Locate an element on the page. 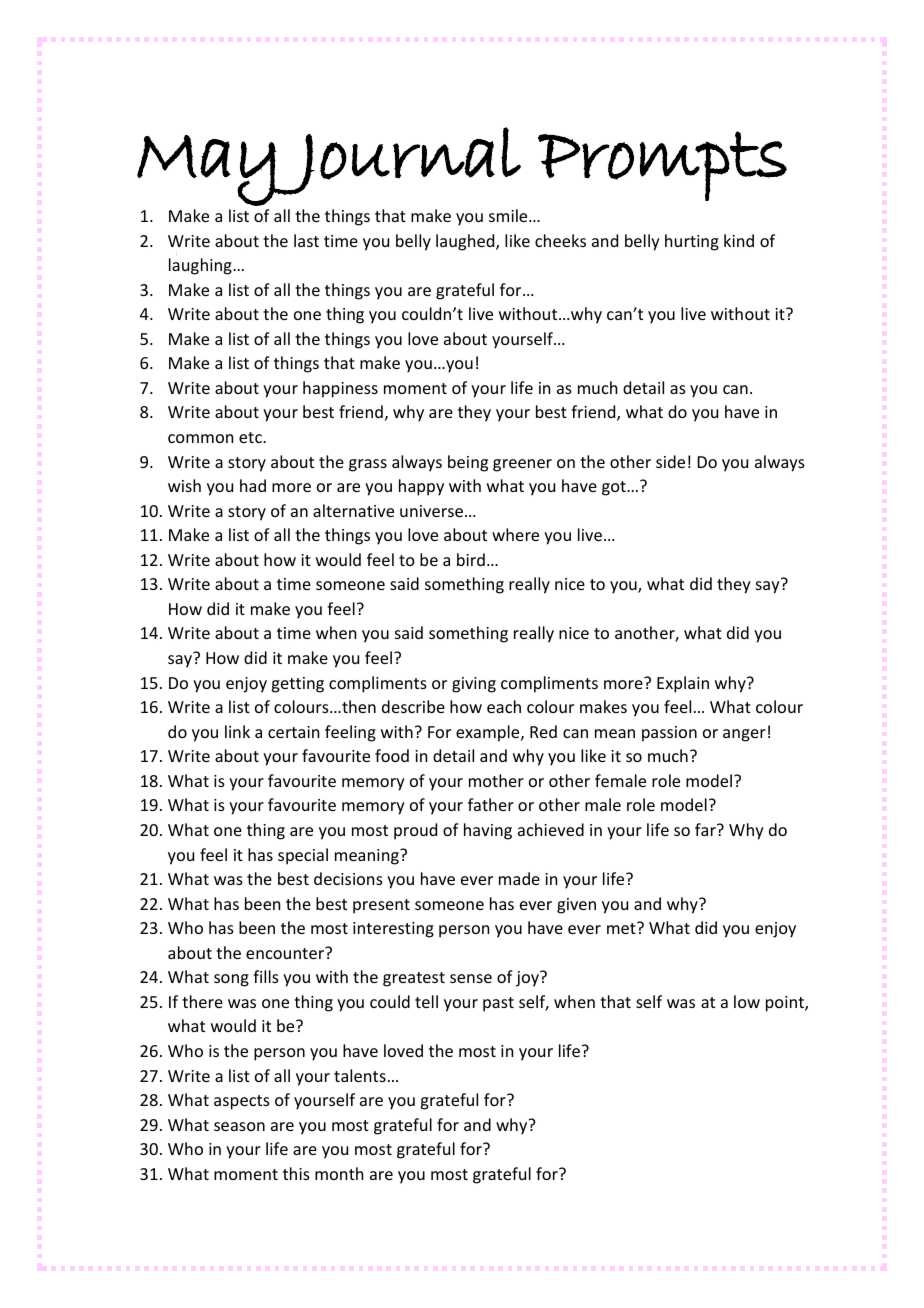  kind is located at coordinates (739, 240).
